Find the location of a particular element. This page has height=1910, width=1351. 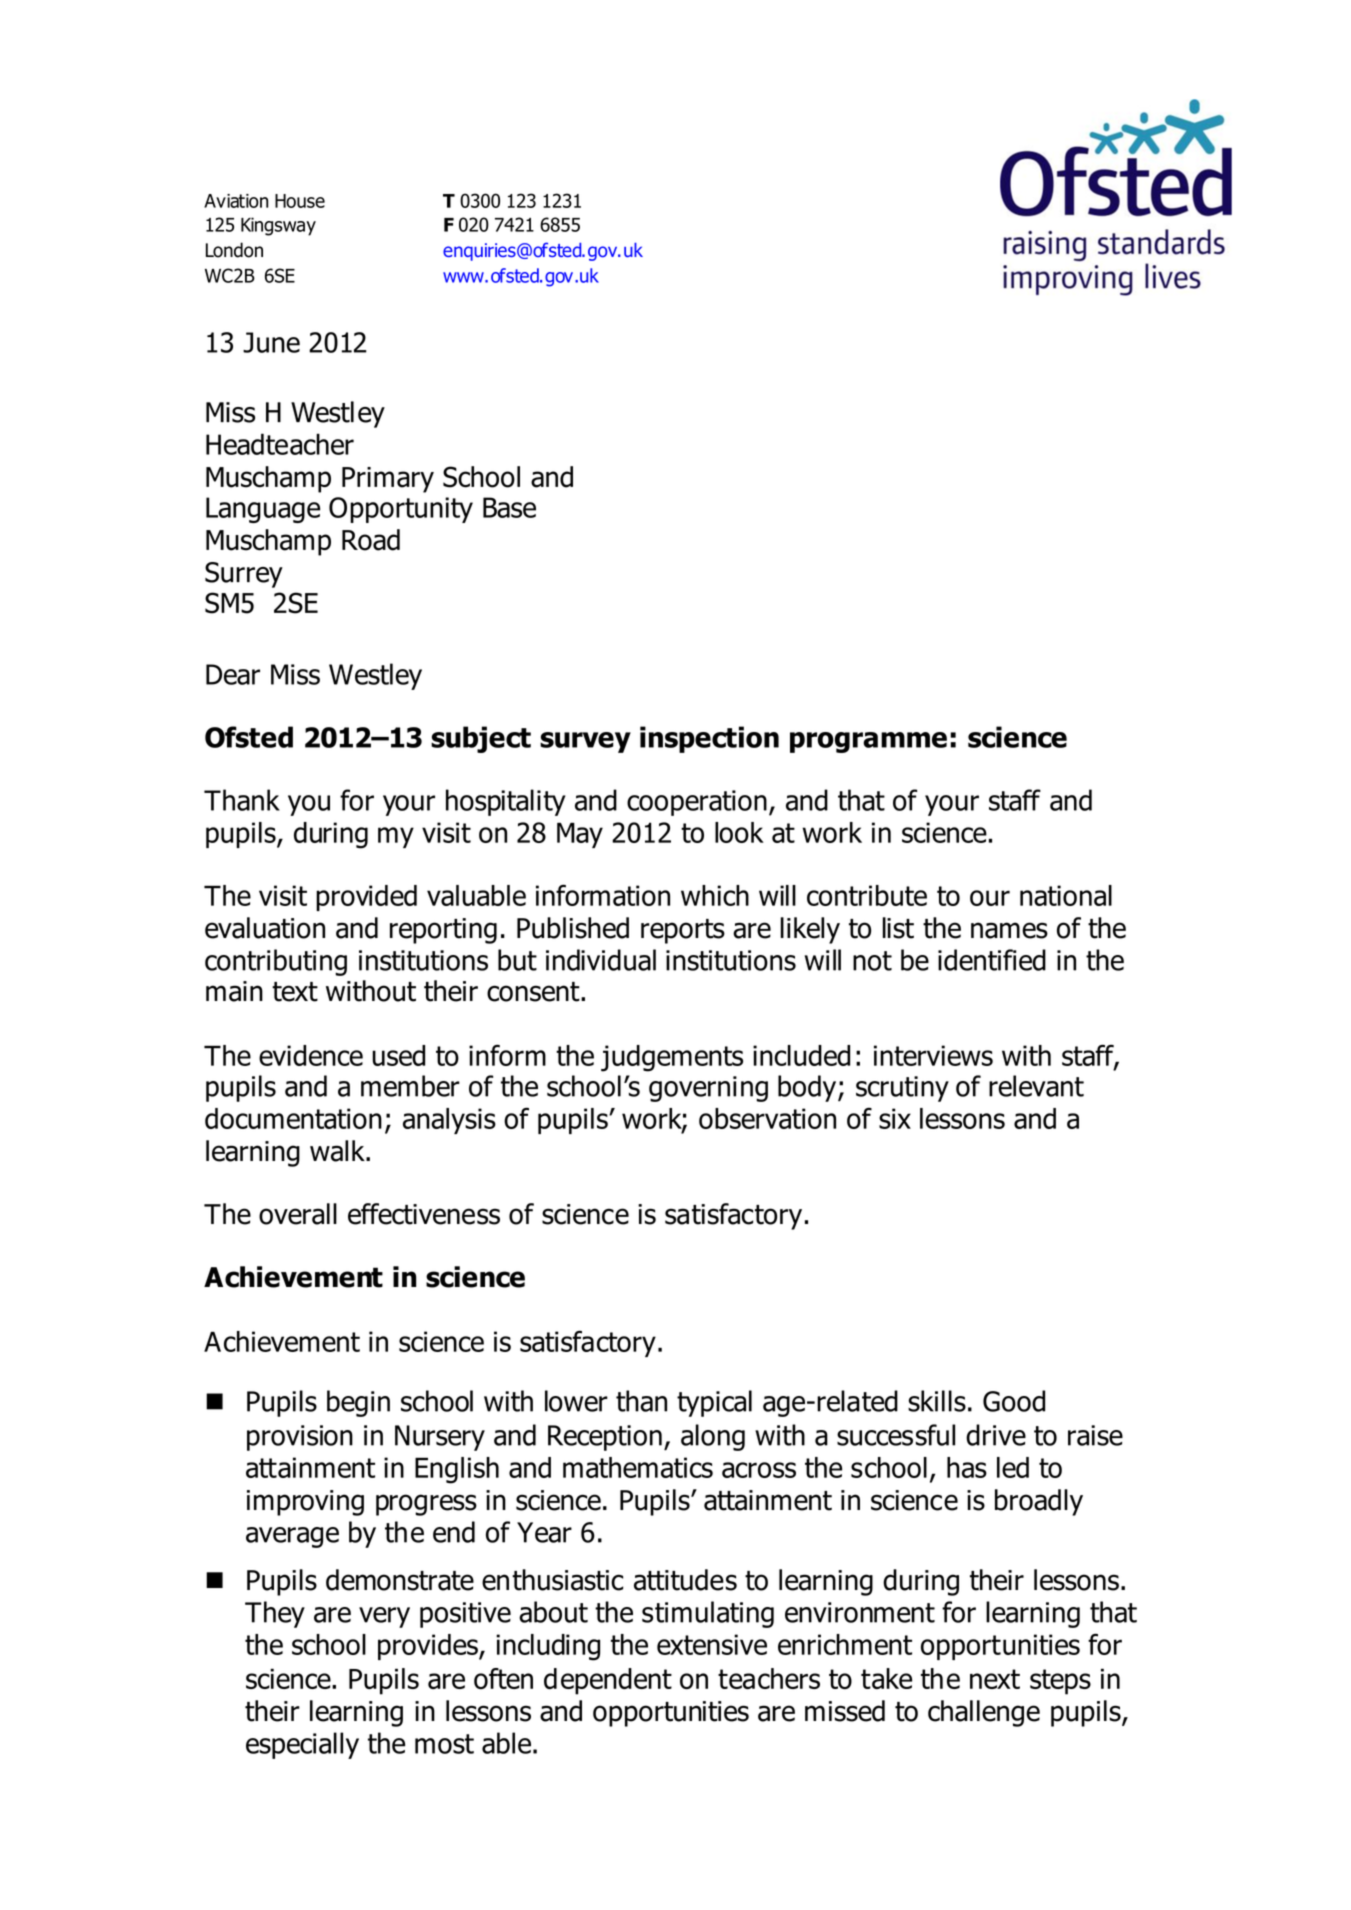

Base is located at coordinates (509, 507).
